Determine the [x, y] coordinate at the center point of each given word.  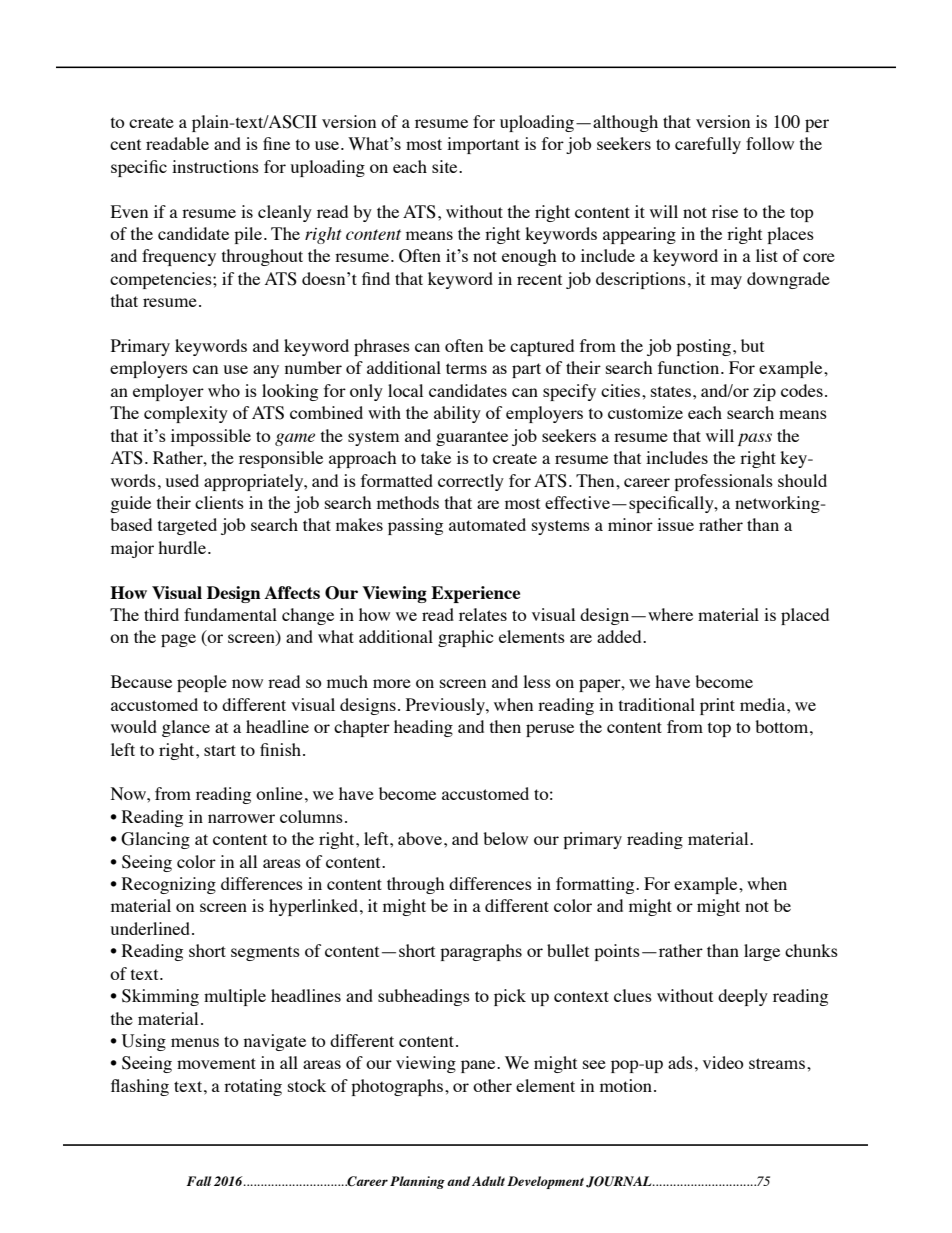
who [224, 390]
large [762, 952]
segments [265, 953]
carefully [708, 145]
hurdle [182, 547]
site [446, 166]
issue [675, 524]
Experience [475, 594]
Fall [199, 1181]
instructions [215, 166]
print [717, 706]
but [752, 345]
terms [466, 368]
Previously [446, 706]
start [220, 750]
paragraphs [481, 952]
